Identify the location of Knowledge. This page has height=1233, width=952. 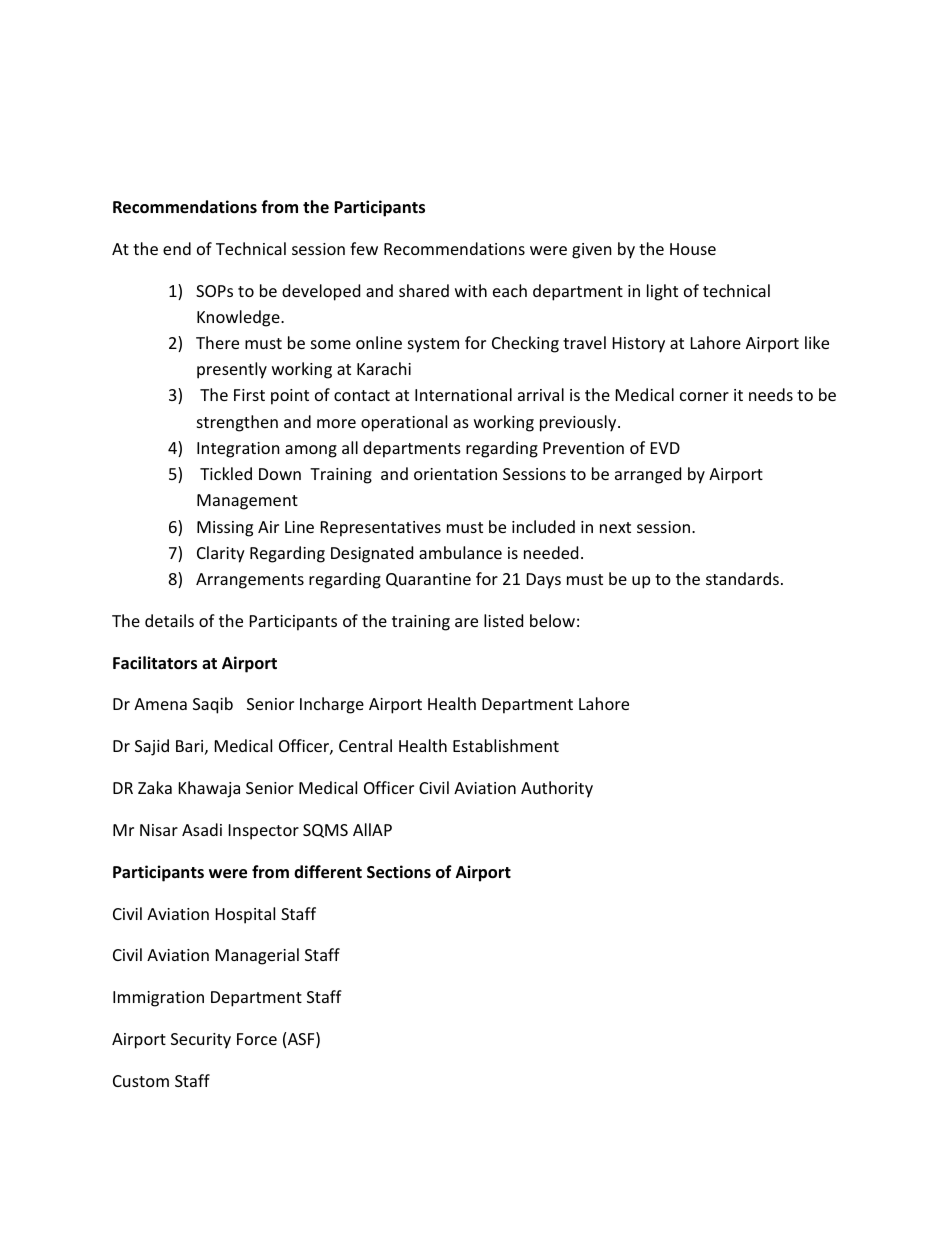
(239, 318).
